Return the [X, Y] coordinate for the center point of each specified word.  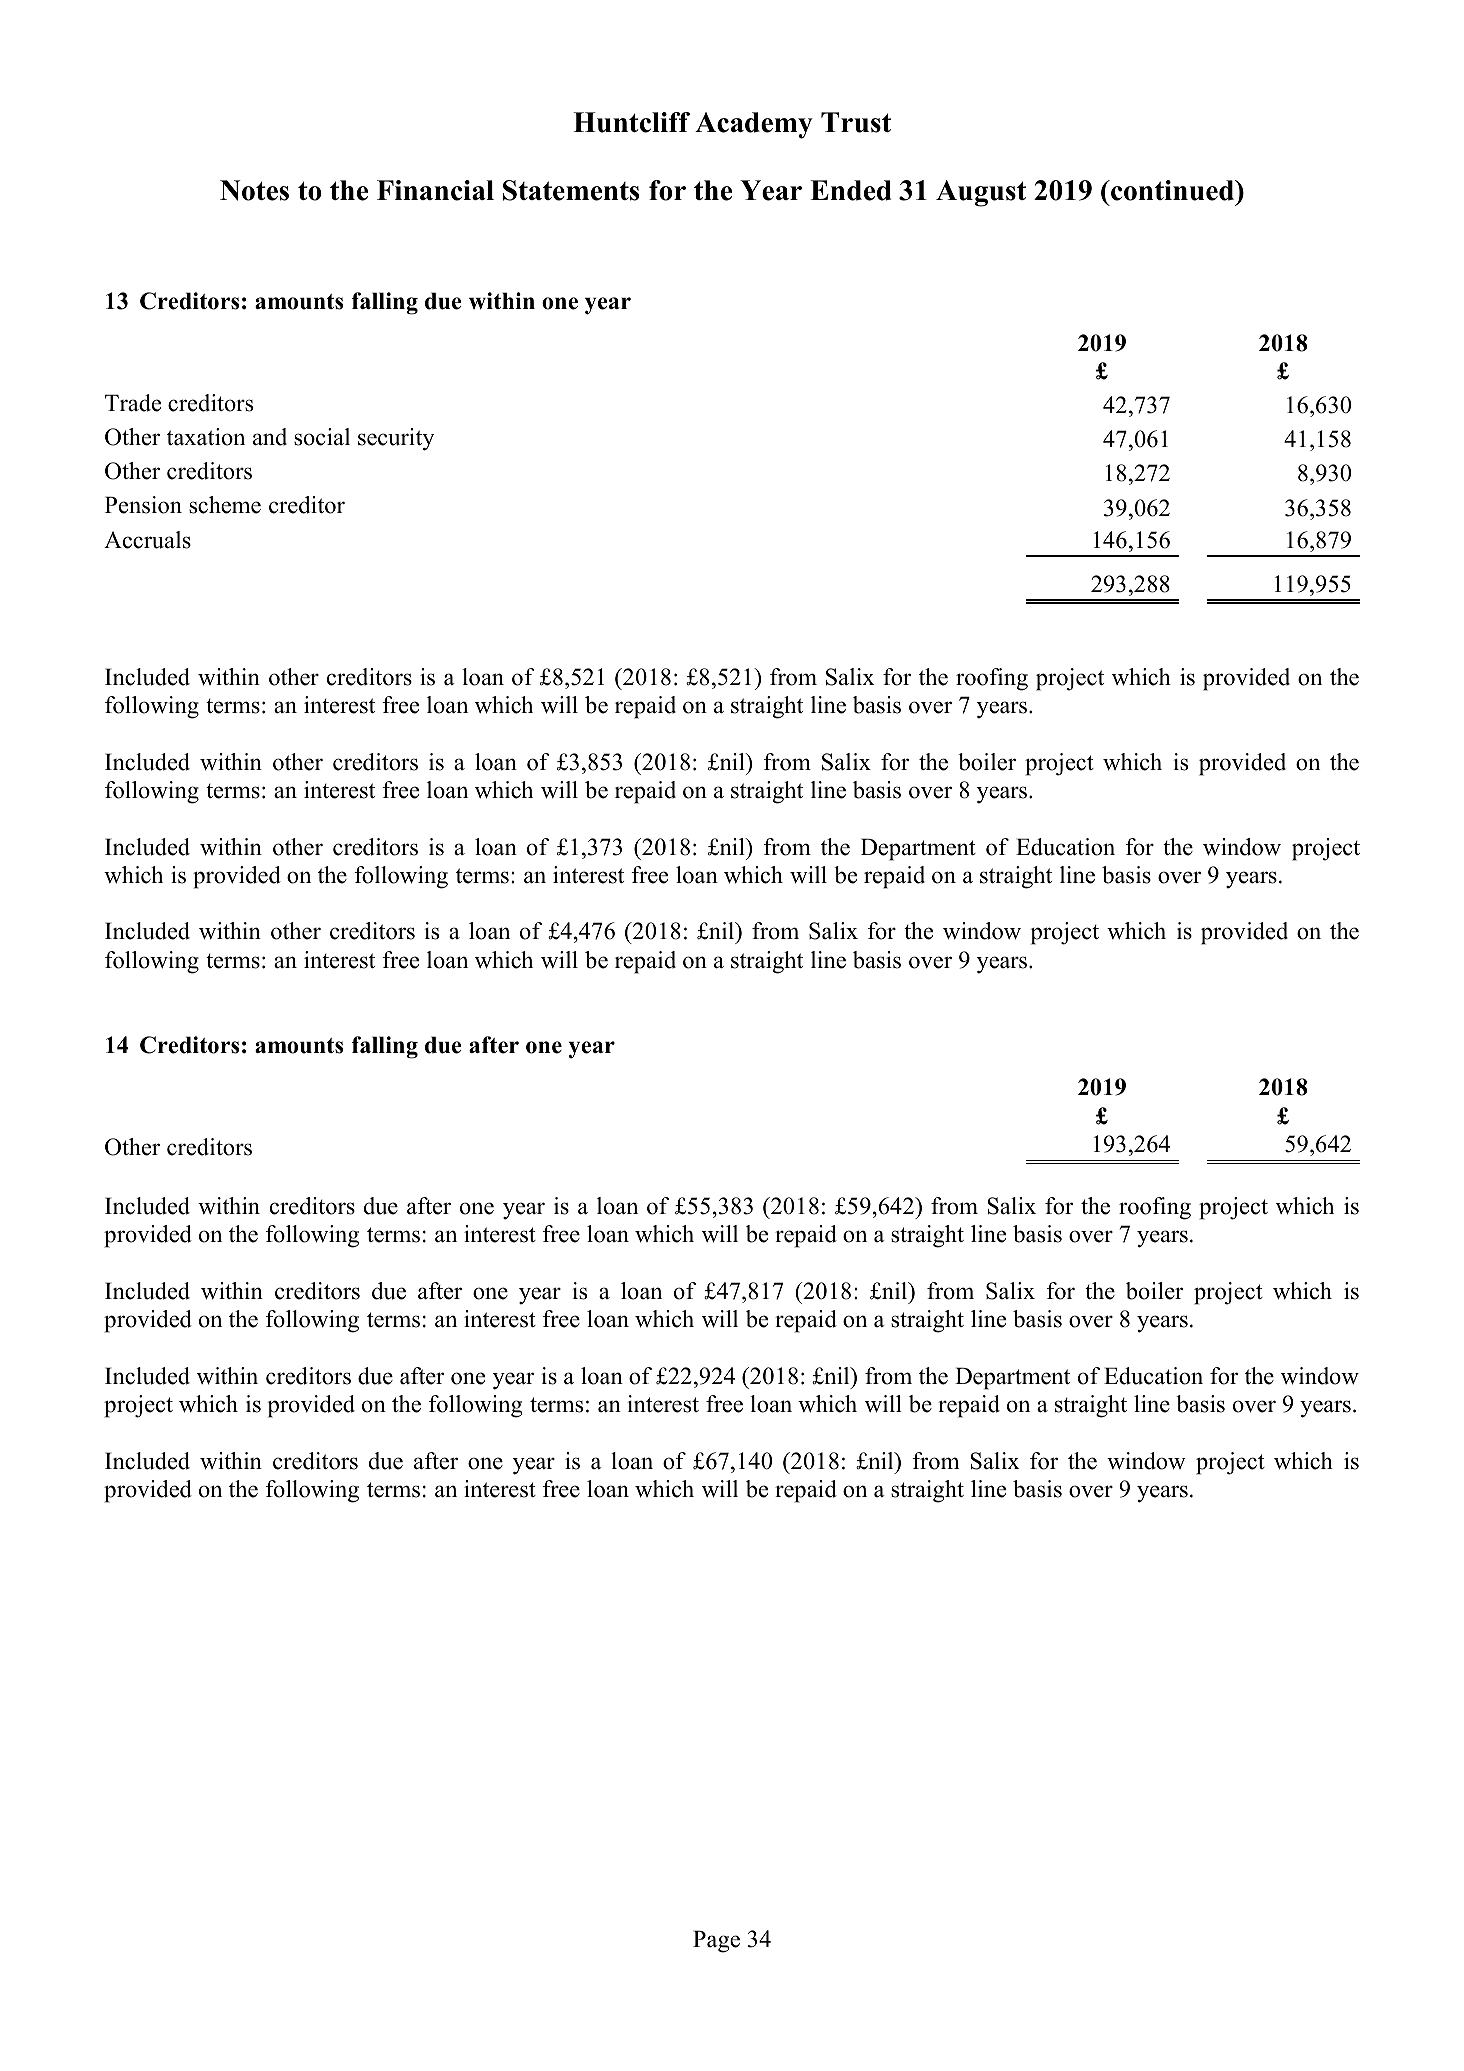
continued [1173, 190]
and [270, 437]
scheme [225, 505]
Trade [133, 403]
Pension [143, 505]
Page [716, 1941]
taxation [206, 437]
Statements [571, 190]
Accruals [147, 540]
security [396, 439]
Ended [850, 190]
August [981, 193]
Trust [856, 122]
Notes [254, 190]
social [322, 437]
